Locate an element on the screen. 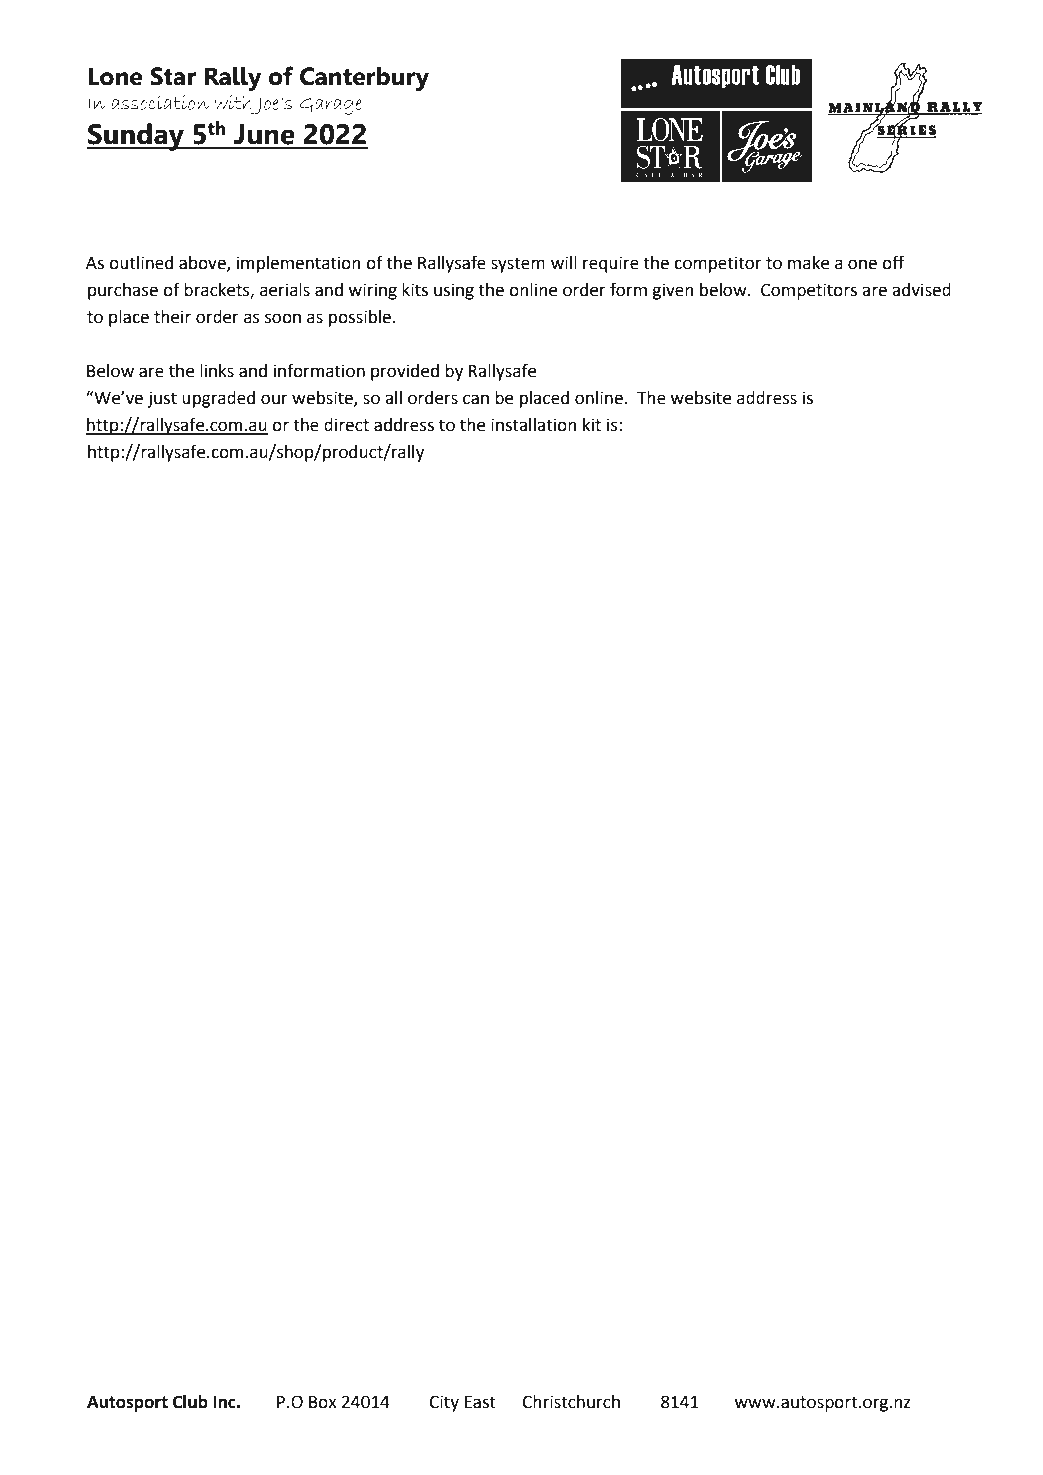  links is located at coordinates (217, 371).
